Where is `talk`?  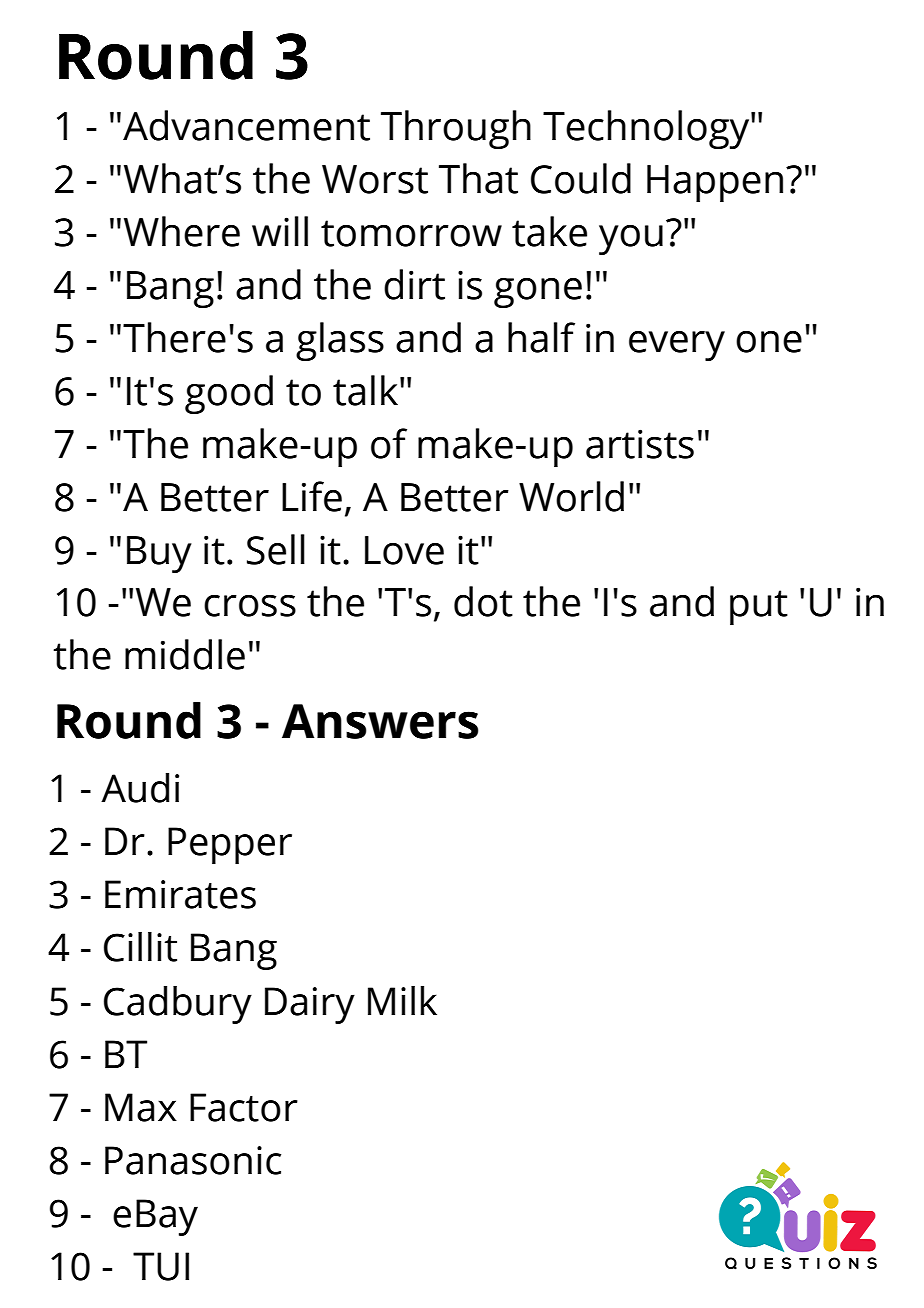 talk is located at coordinates (365, 390).
